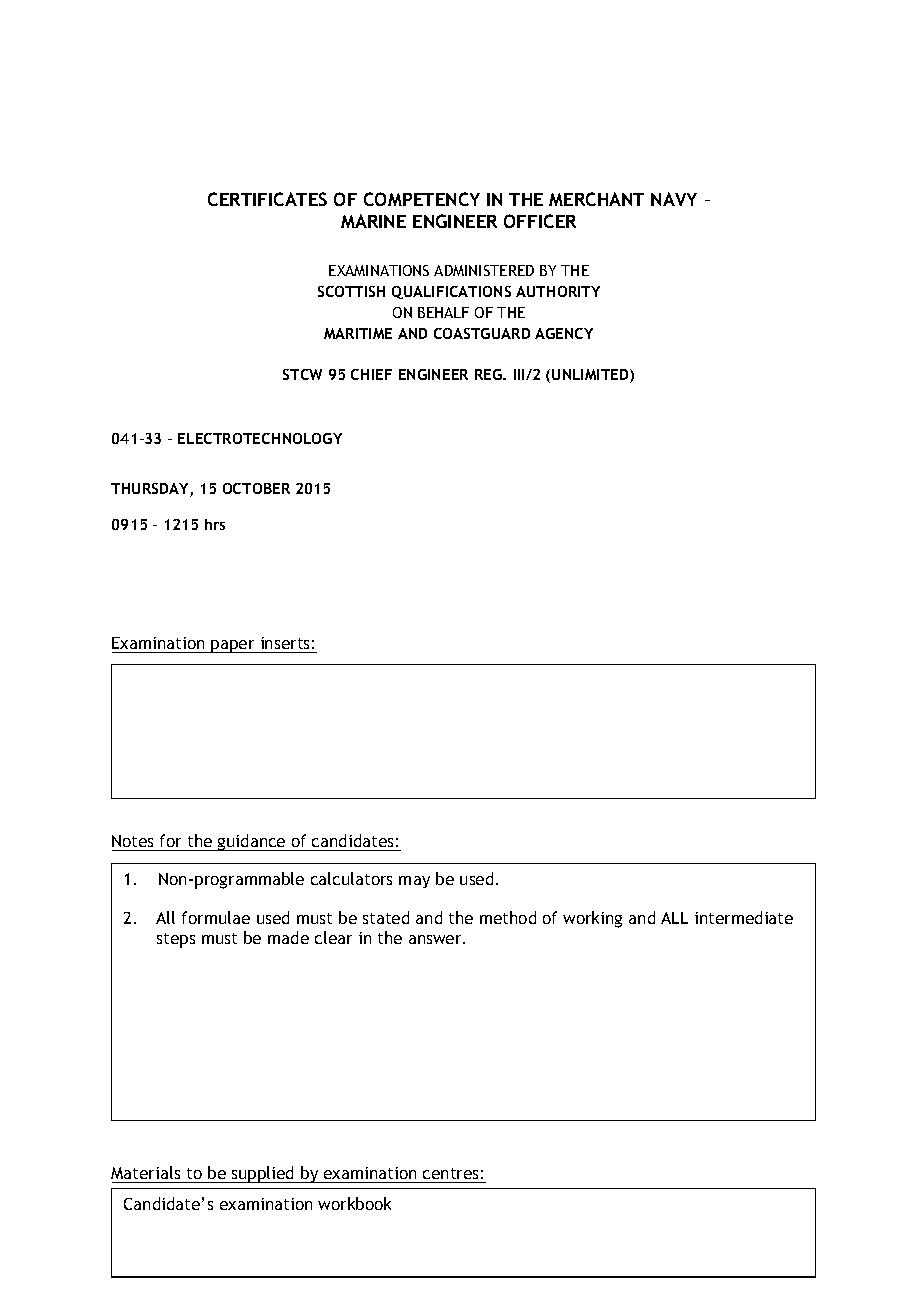  Describe the element at coordinates (267, 199) in the document. I see `CERTIFICATES` at that location.
